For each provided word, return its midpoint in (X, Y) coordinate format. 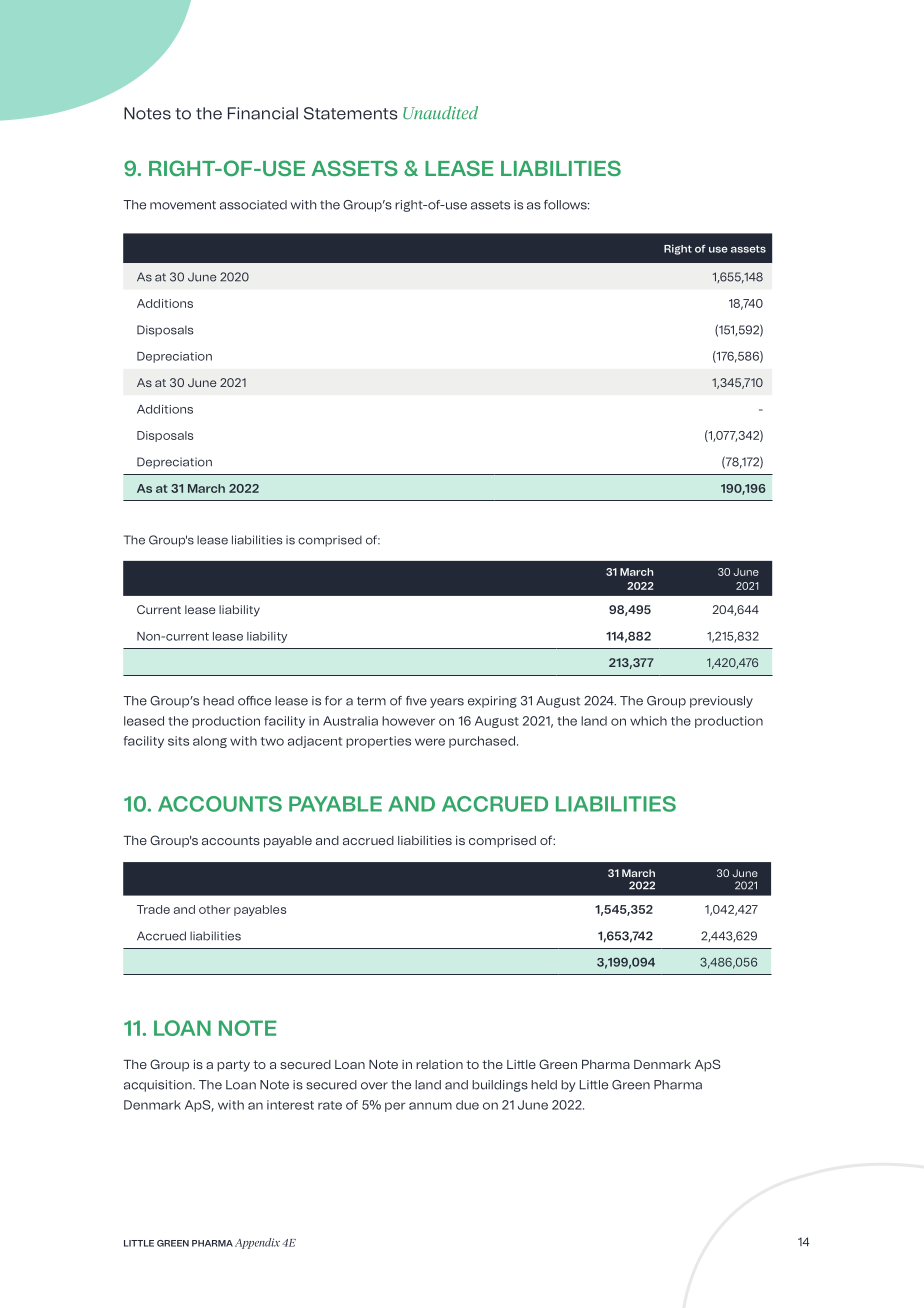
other (215, 909)
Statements (351, 113)
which (648, 721)
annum (430, 1106)
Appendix (257, 1243)
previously (721, 702)
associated (253, 205)
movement (183, 205)
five (416, 701)
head (218, 701)
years (447, 703)
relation (439, 1064)
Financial (263, 113)
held (544, 1085)
